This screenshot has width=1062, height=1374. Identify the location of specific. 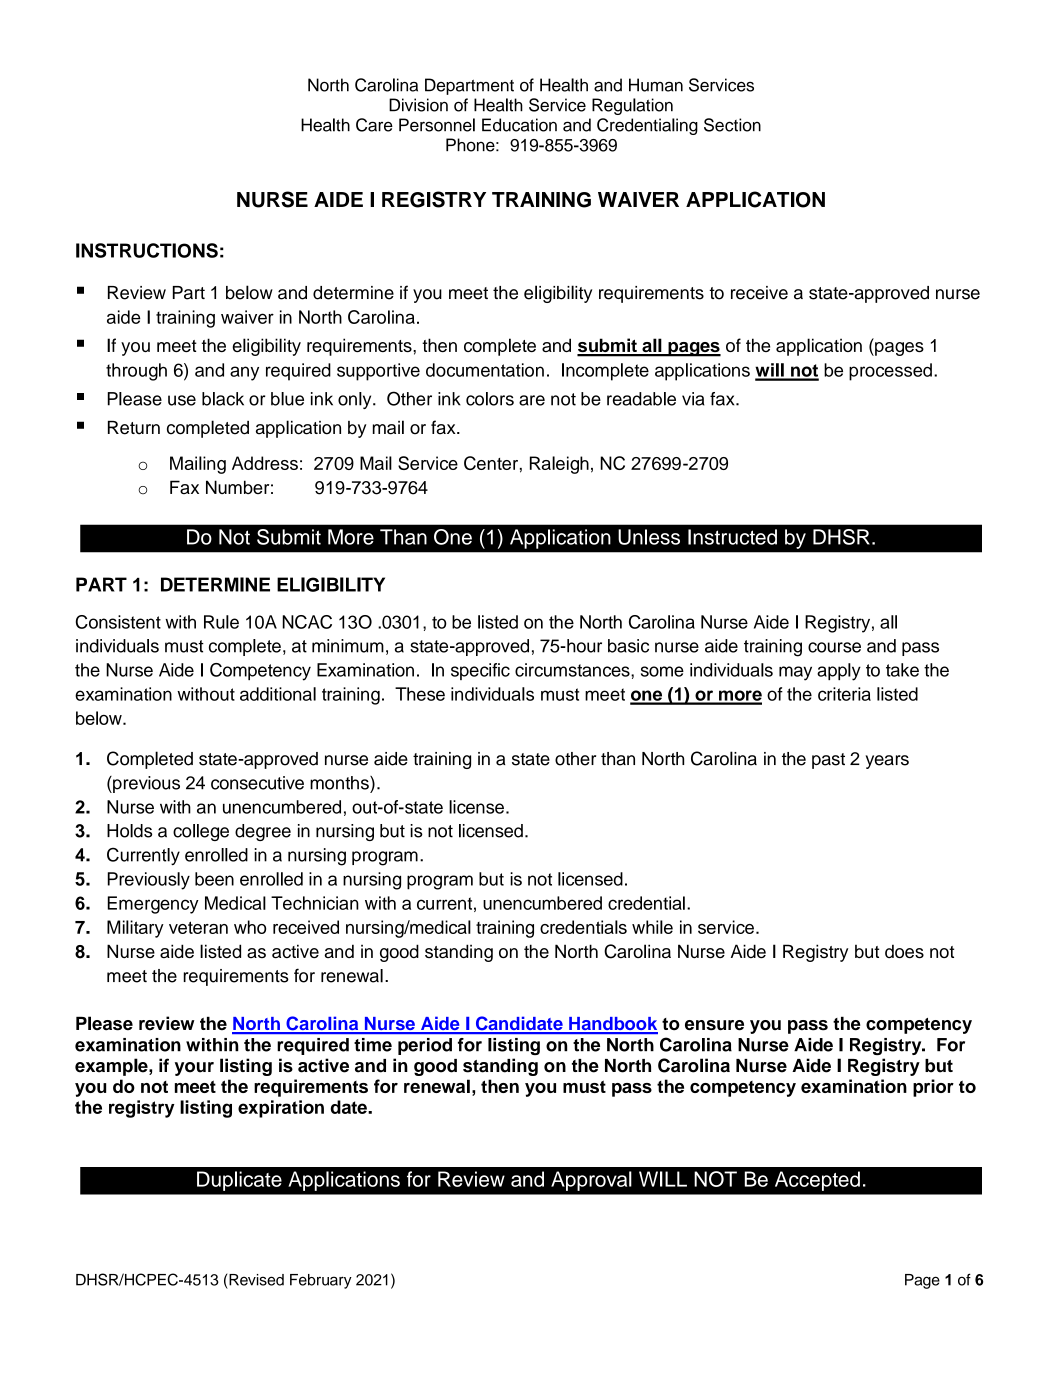
(480, 671).
